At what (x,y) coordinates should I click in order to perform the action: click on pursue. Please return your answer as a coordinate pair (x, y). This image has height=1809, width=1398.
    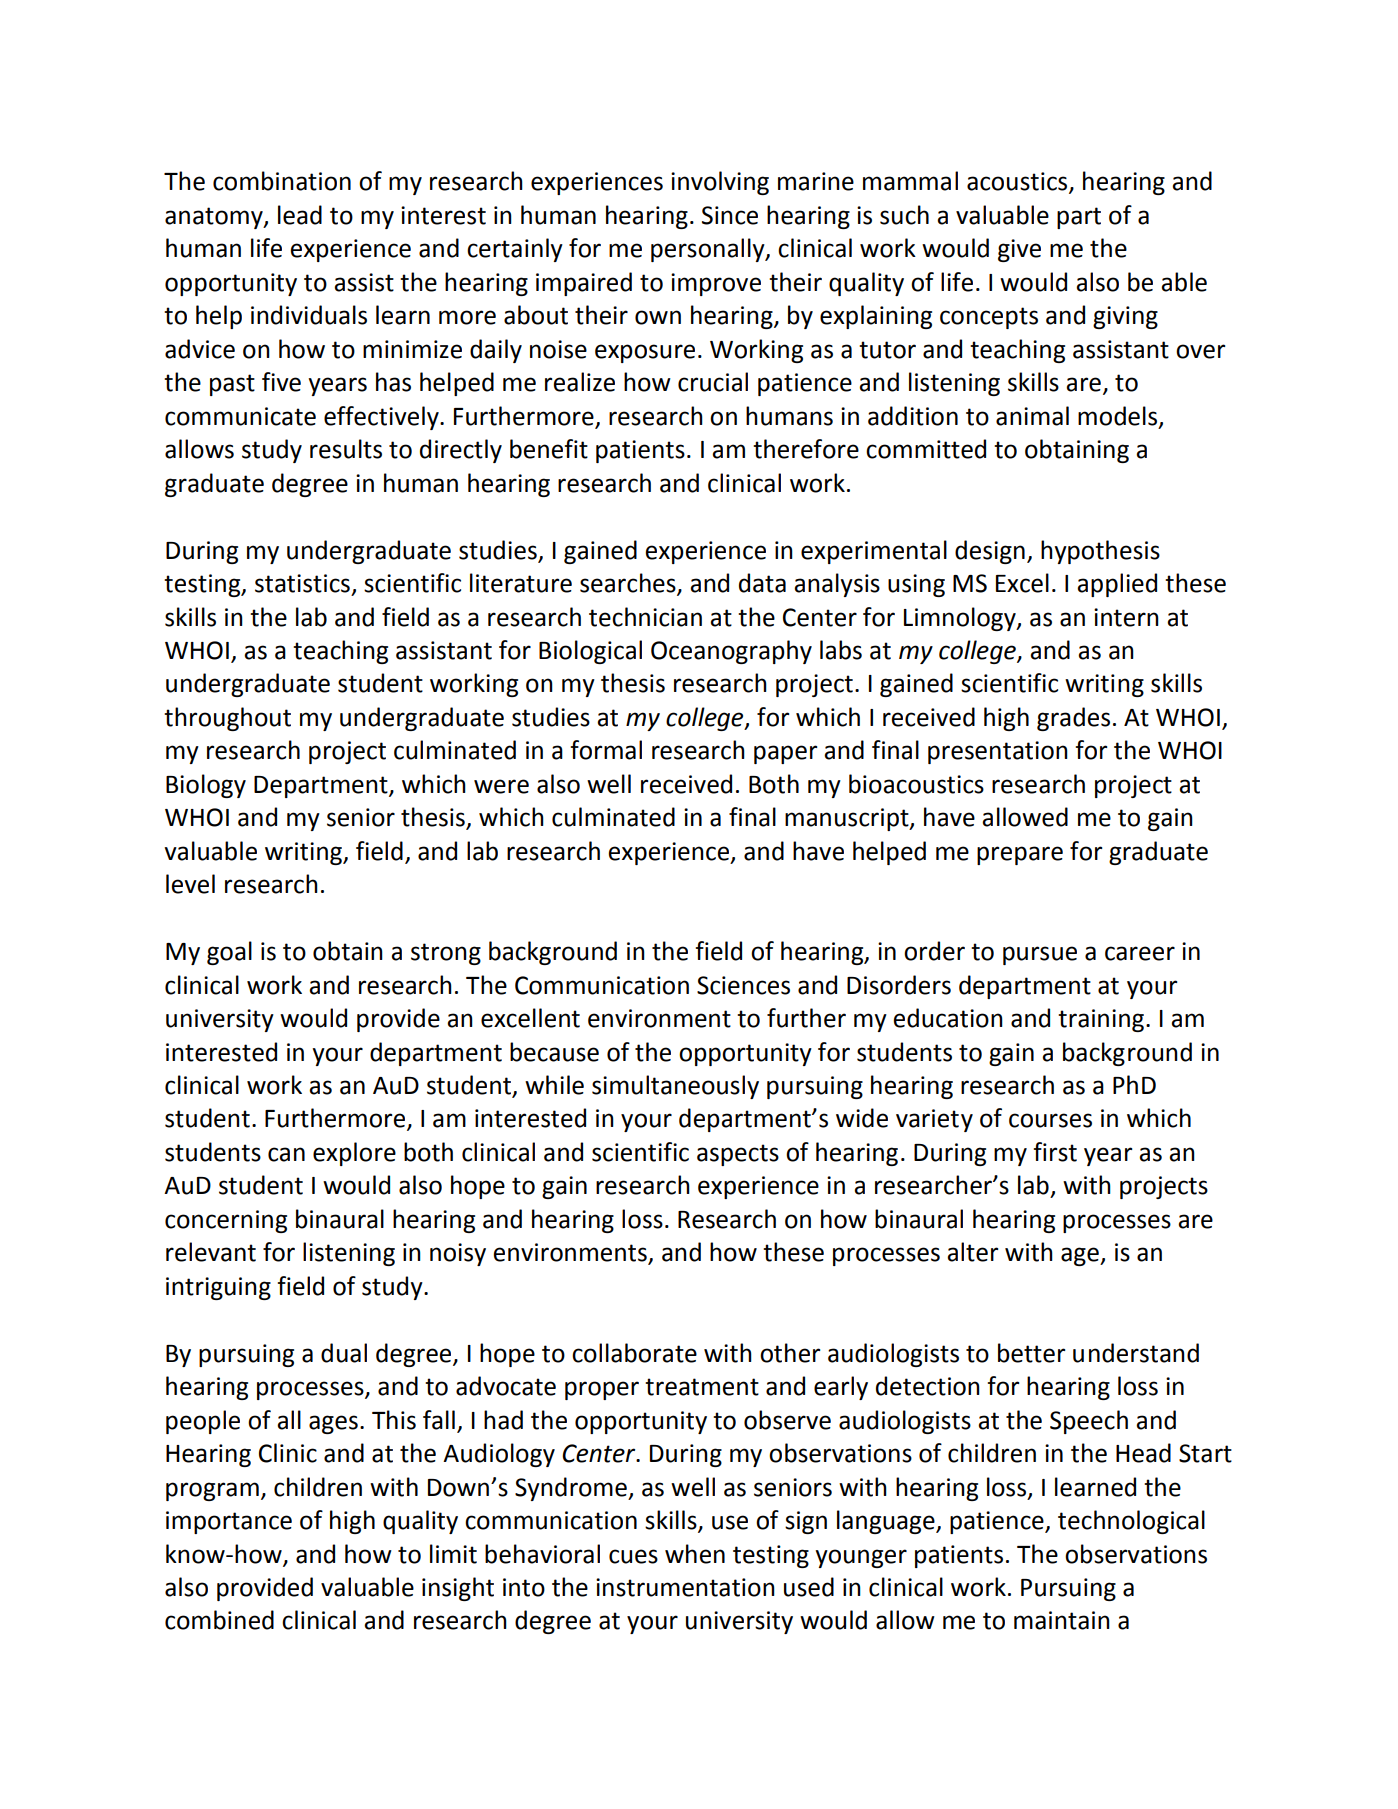
    Looking at the image, I should click on (1040, 955).
